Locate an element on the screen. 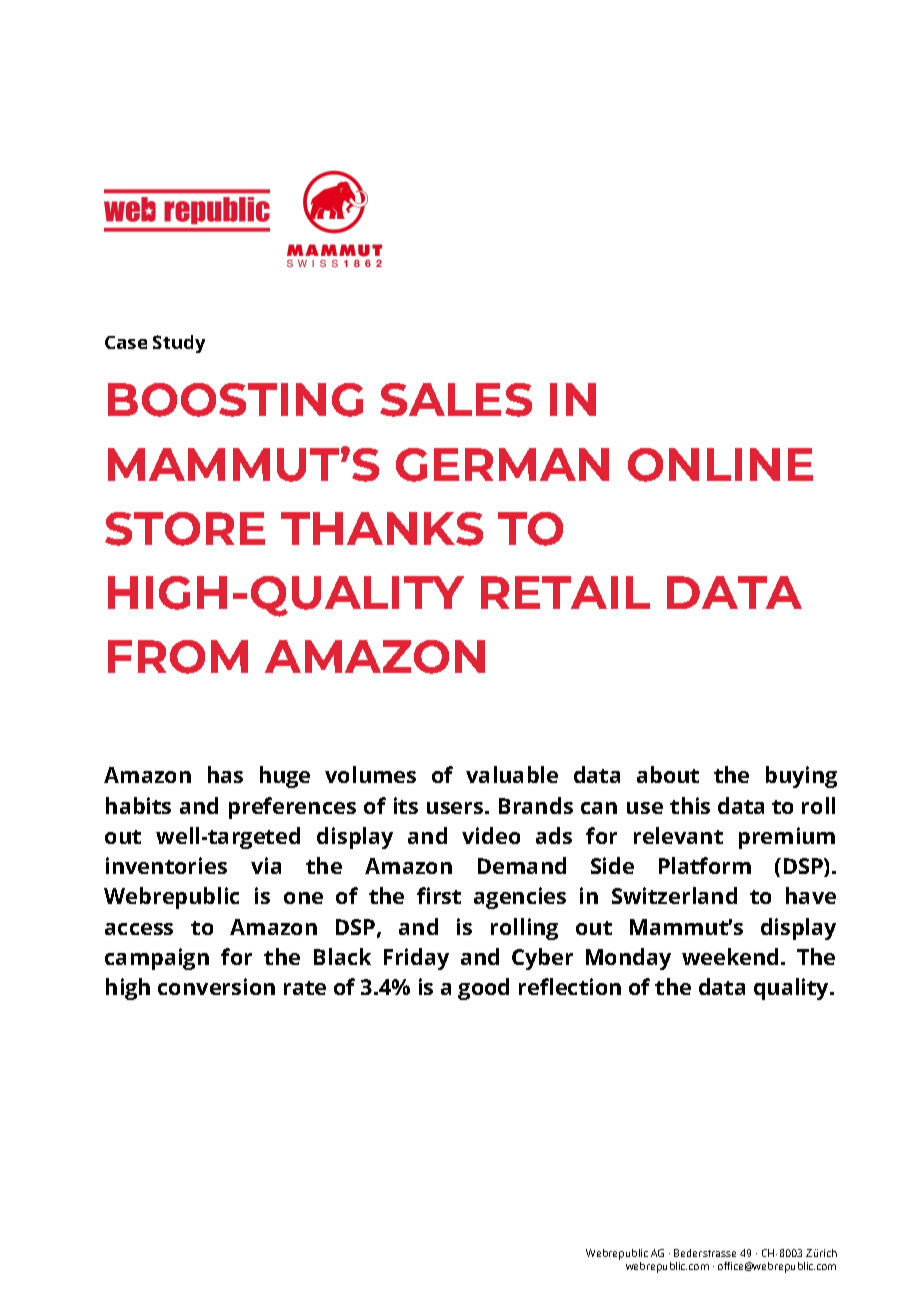  good is located at coordinates (483, 989).
